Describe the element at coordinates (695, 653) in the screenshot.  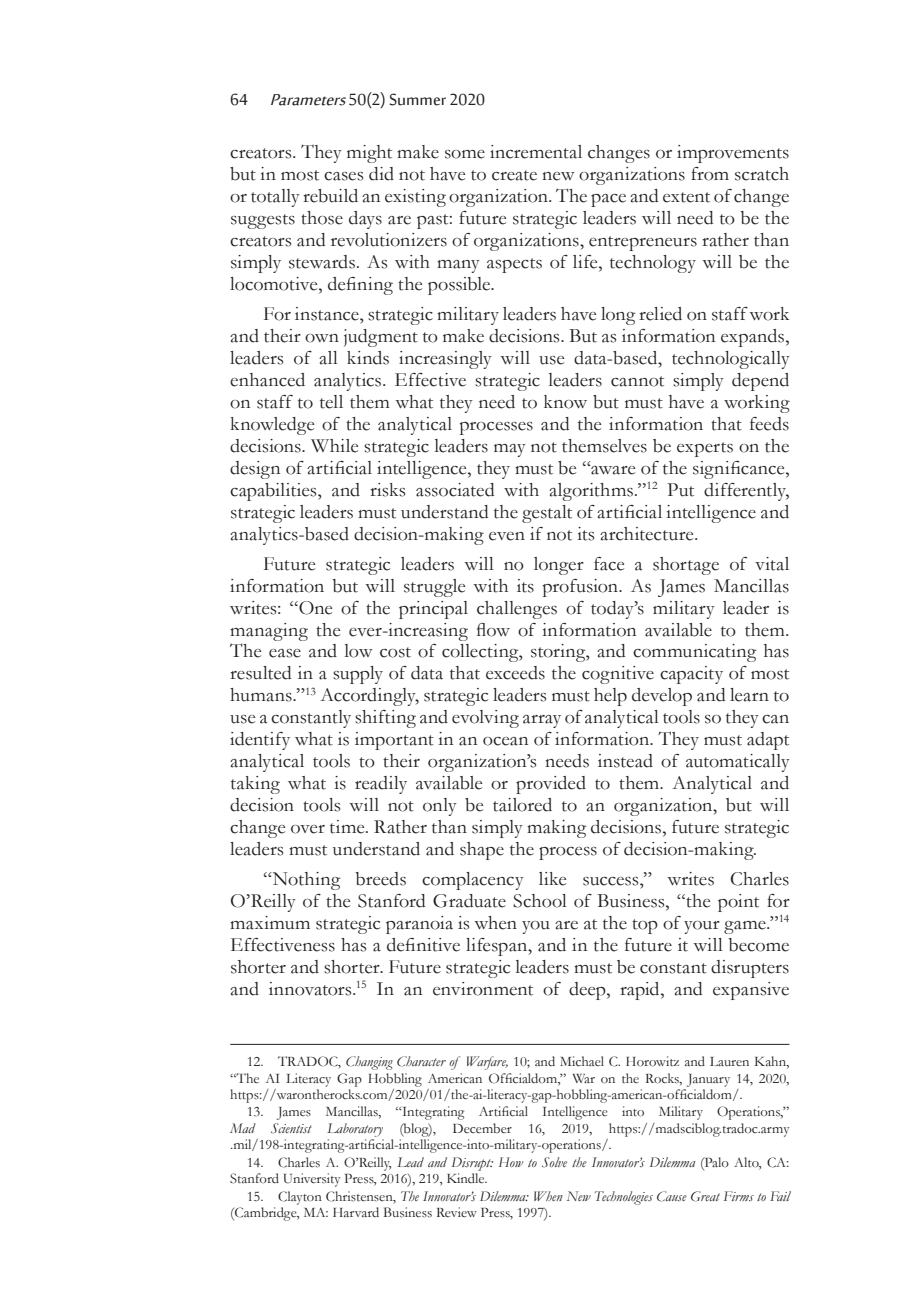
I see `communicating` at that location.
